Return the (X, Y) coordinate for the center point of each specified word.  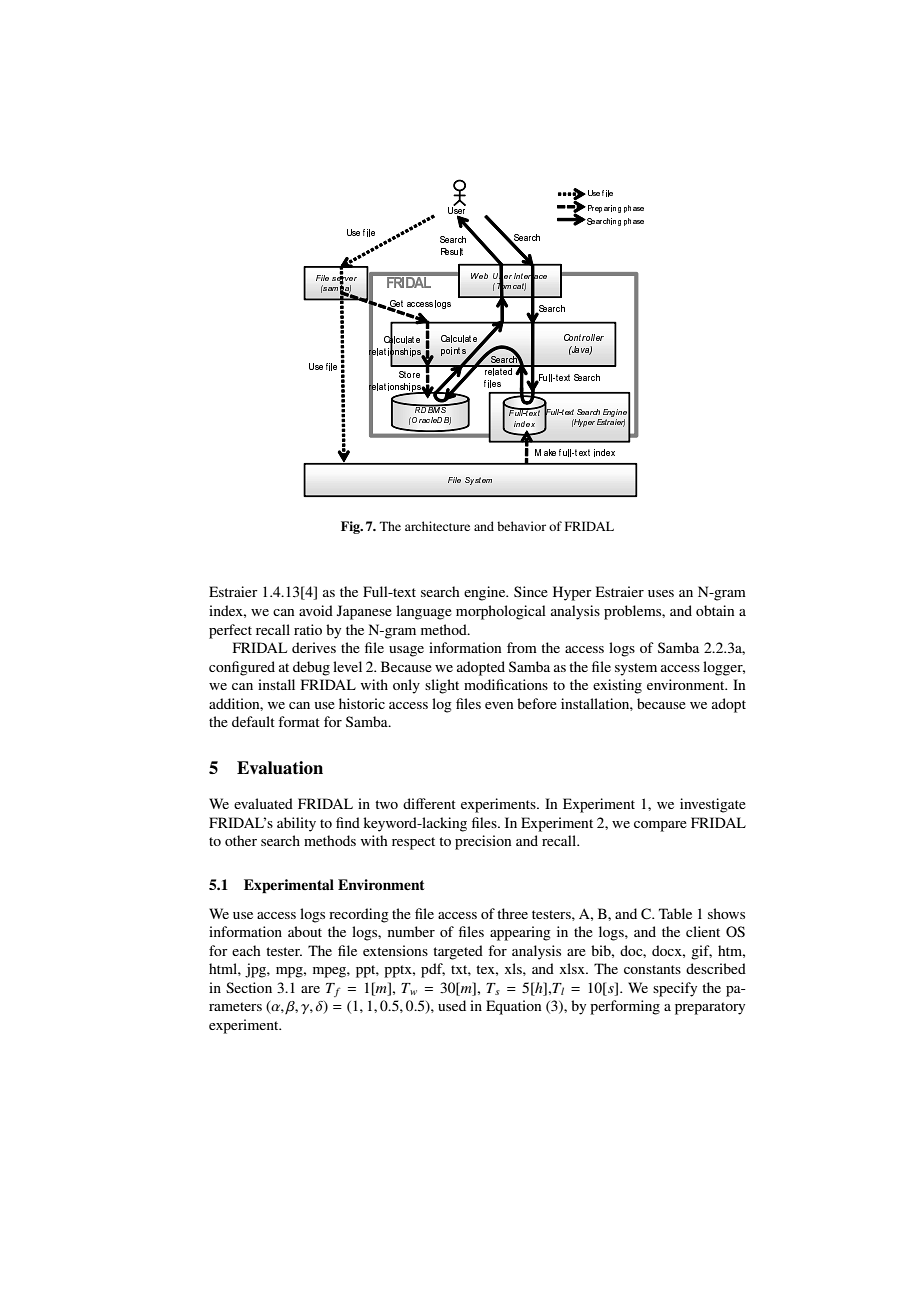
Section (249, 987)
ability (296, 824)
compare (660, 826)
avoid (316, 610)
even (499, 705)
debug (311, 668)
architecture (437, 526)
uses (661, 593)
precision (483, 842)
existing (617, 686)
